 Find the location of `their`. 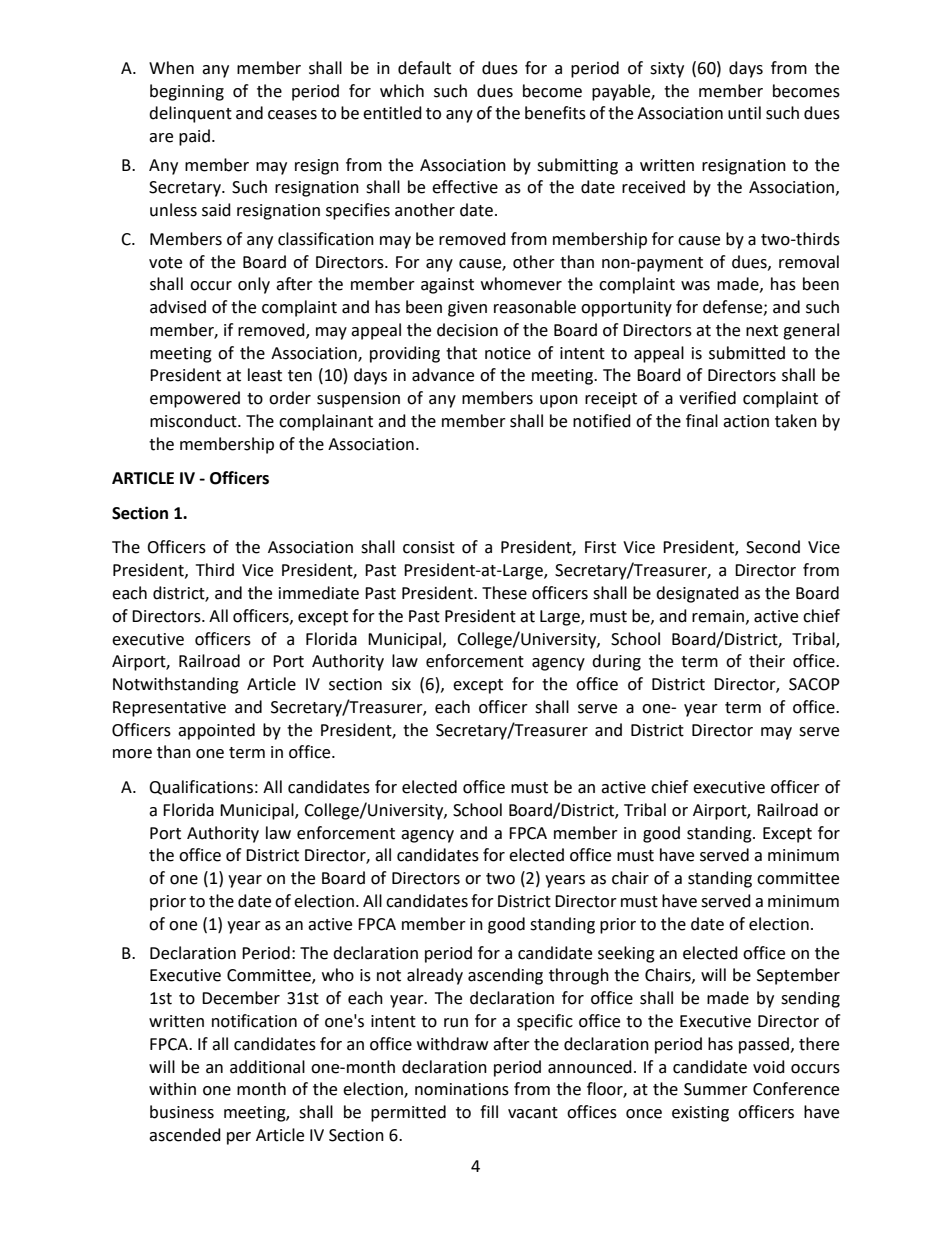

their is located at coordinates (767, 661).
